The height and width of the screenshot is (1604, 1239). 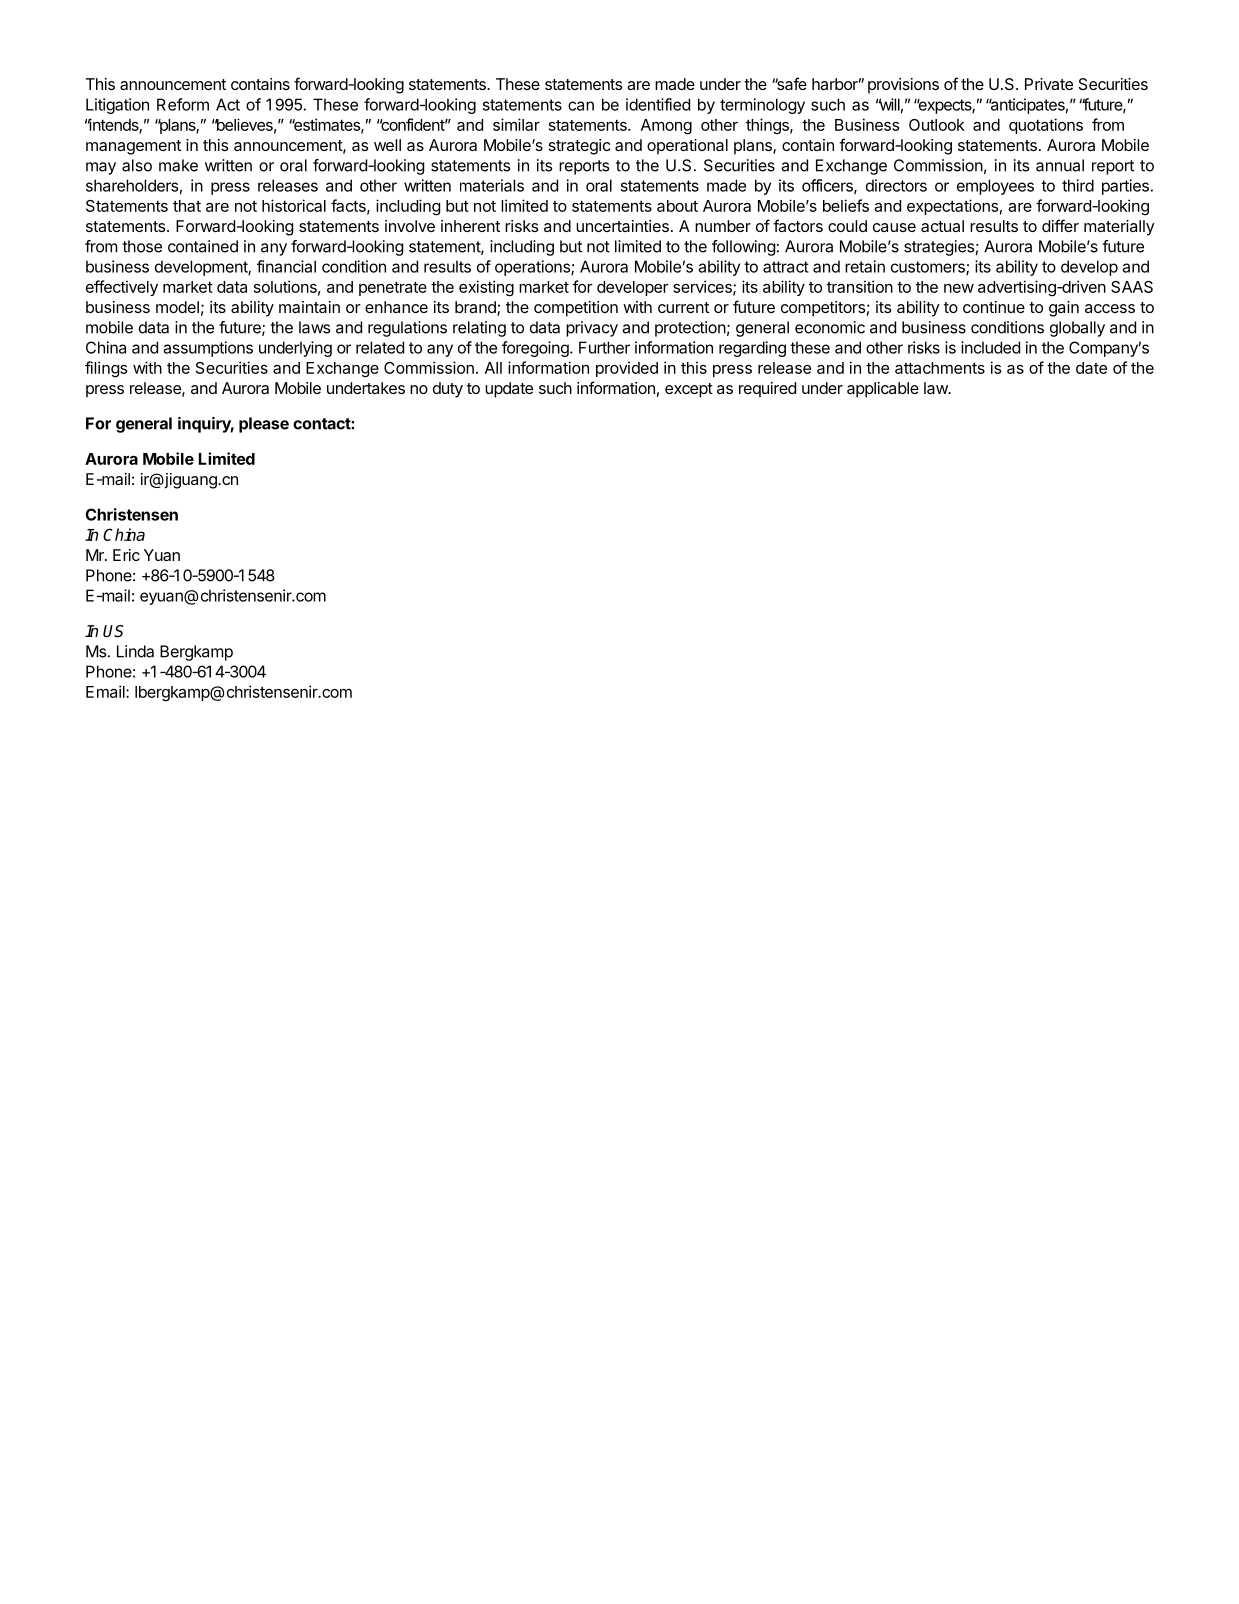 What do you see at coordinates (1049, 84) in the screenshot?
I see `Private` at bounding box center [1049, 84].
